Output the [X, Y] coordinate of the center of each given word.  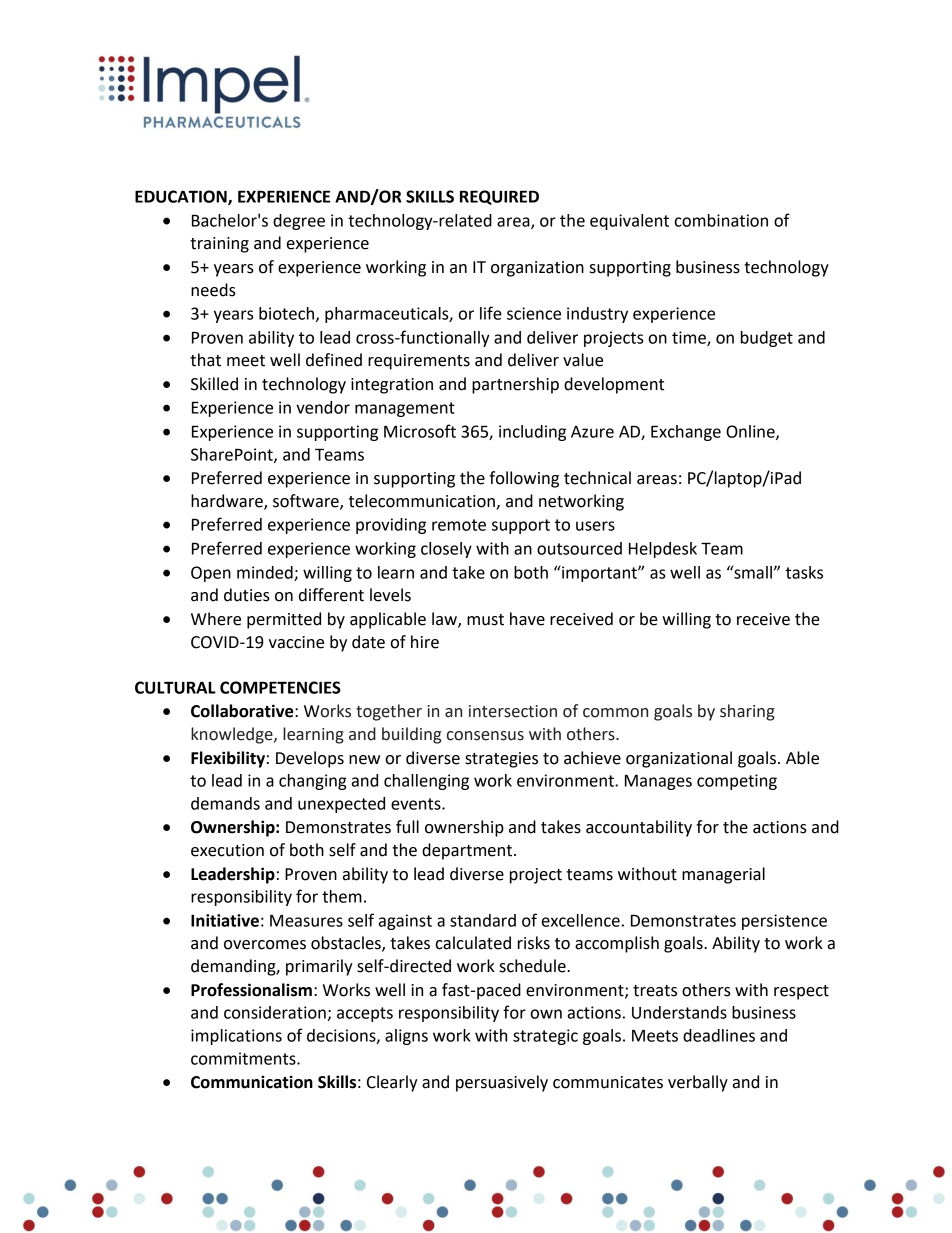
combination [721, 220]
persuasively [502, 1083]
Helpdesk [663, 550]
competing [737, 782]
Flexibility [228, 759]
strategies [501, 760]
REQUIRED [499, 197]
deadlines [719, 1035]
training [219, 245]
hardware [228, 502]
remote [459, 525]
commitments [244, 1058]
